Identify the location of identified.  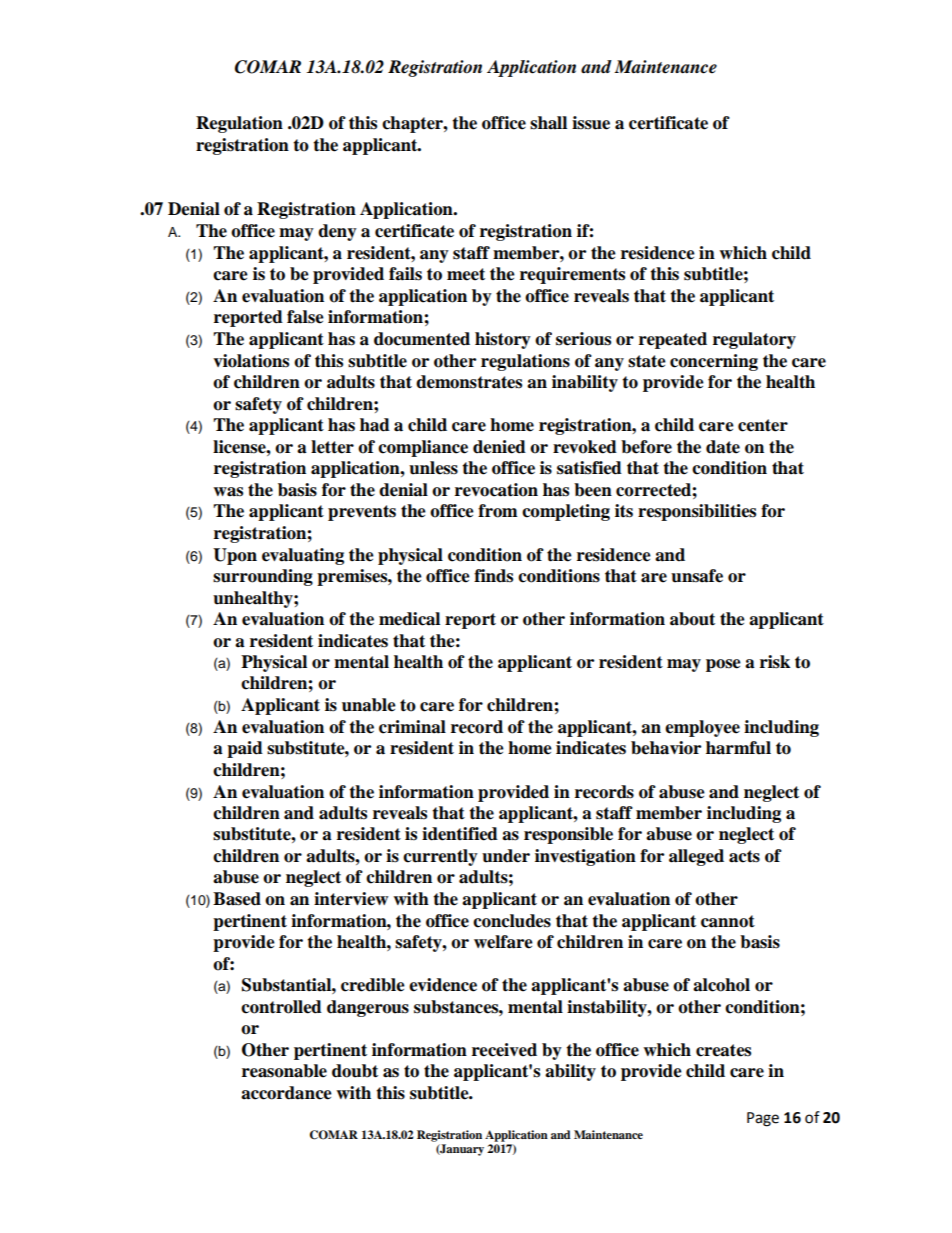
(460, 834).
